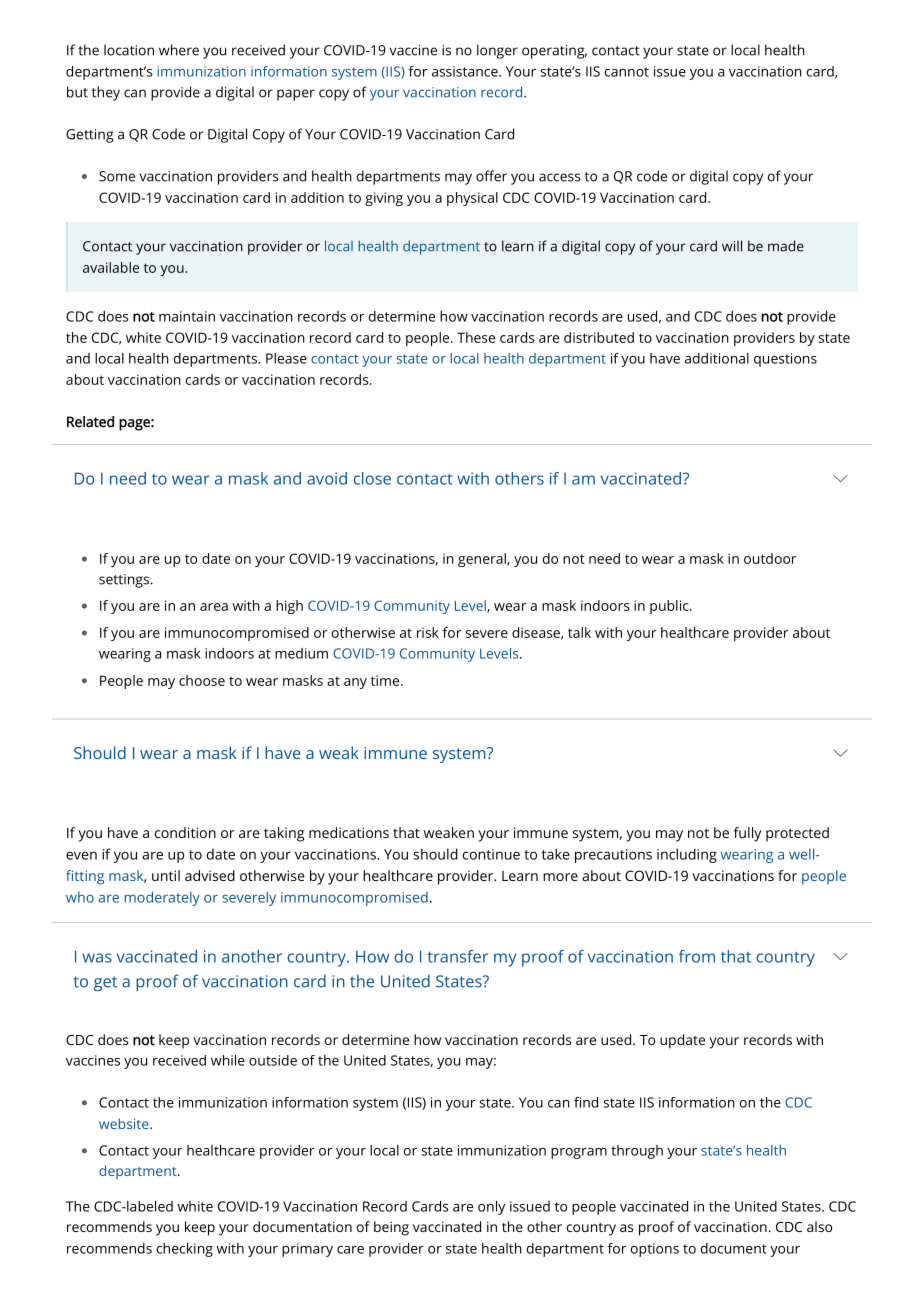 The image size is (924, 1308). What do you see at coordinates (627, 72) in the document?
I see `cannot` at bounding box center [627, 72].
